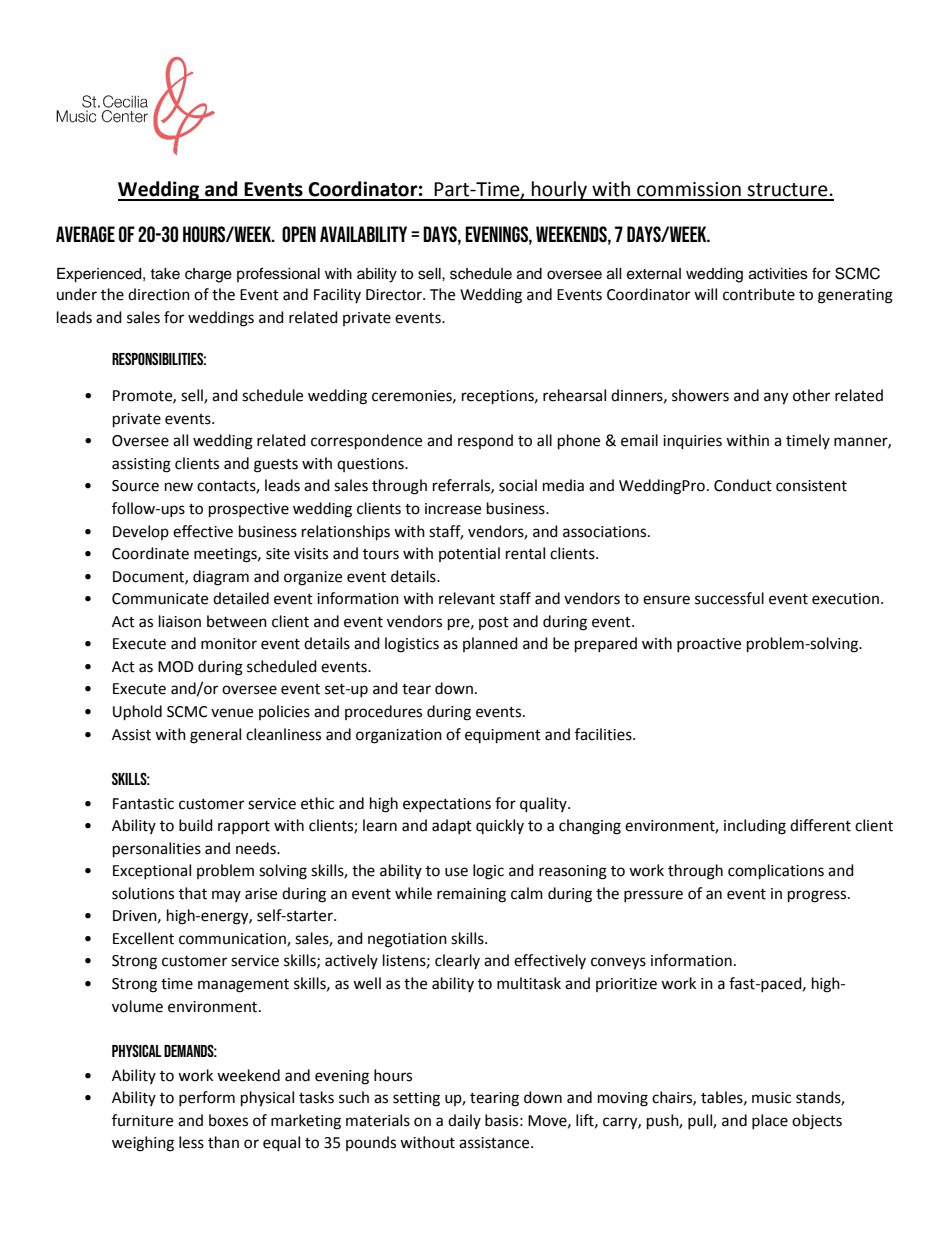 Image resolution: width=952 pixels, height=1233 pixels. What do you see at coordinates (560, 191) in the screenshot?
I see `hourly` at bounding box center [560, 191].
